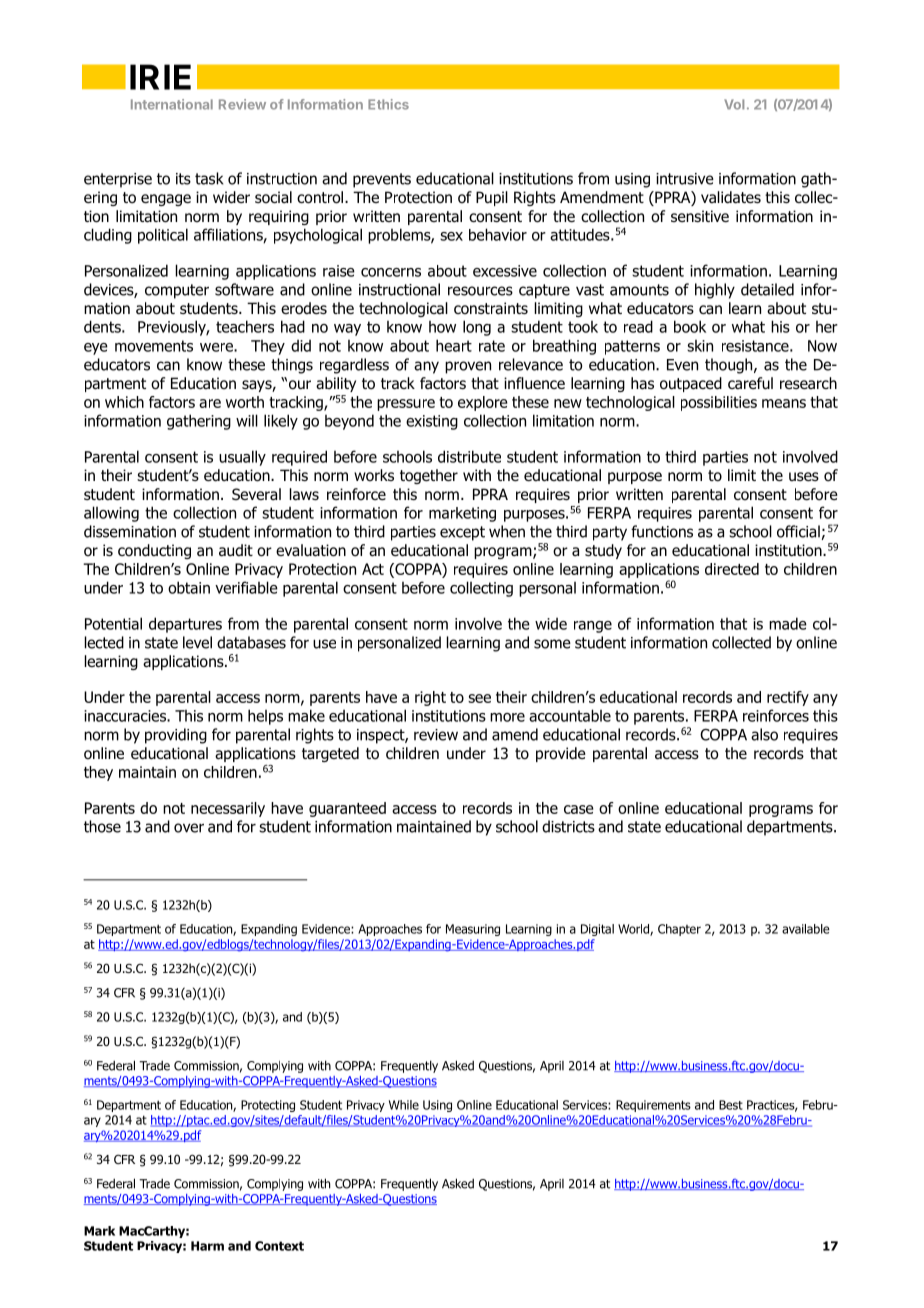 Image resolution: width=924 pixels, height=1308 pixels. I want to click on Measuring, so click(473, 930).
